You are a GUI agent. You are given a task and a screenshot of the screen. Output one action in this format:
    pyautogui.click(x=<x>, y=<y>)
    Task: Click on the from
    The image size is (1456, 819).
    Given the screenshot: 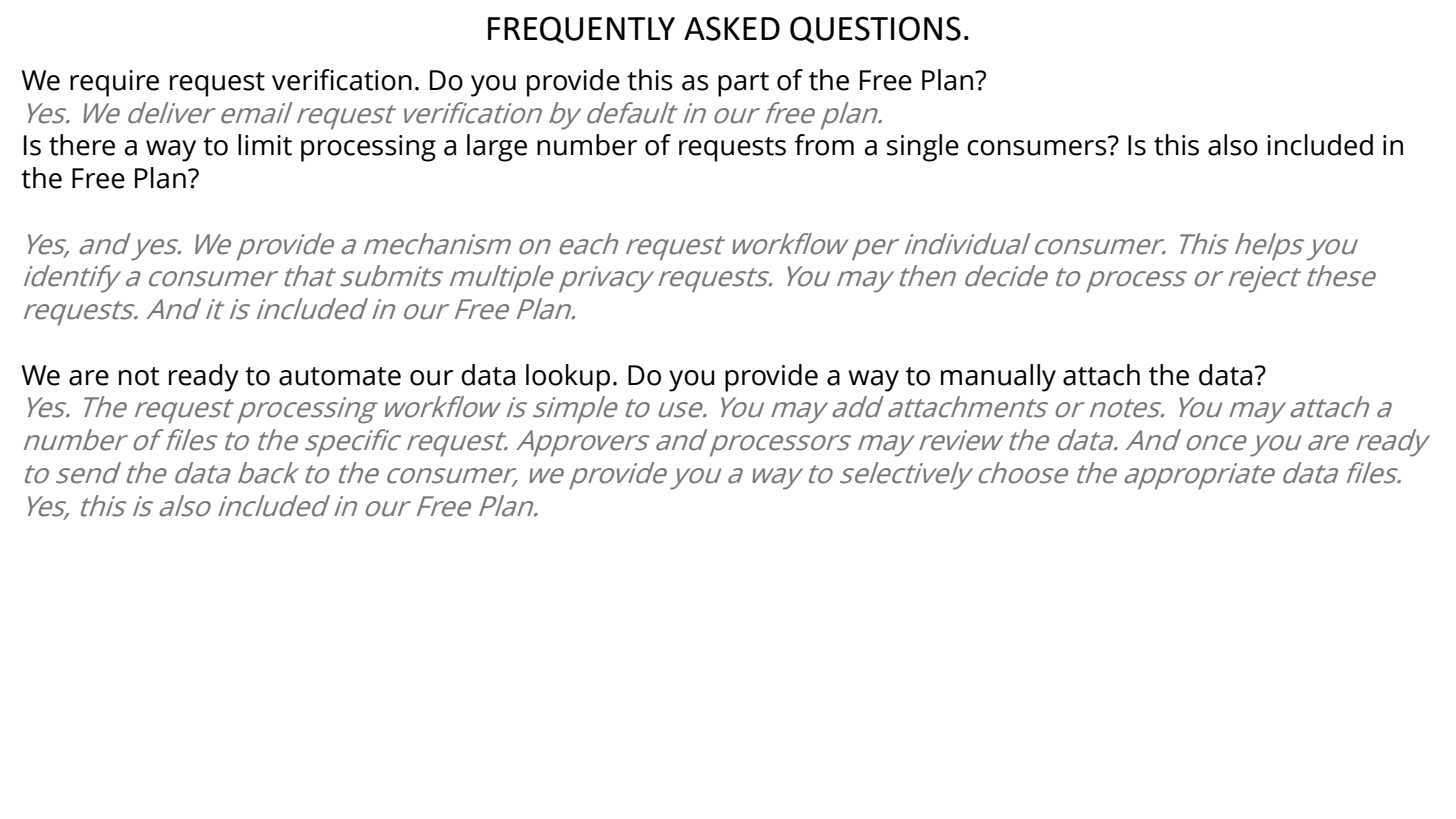 What is the action you would take?
    pyautogui.click(x=824, y=145)
